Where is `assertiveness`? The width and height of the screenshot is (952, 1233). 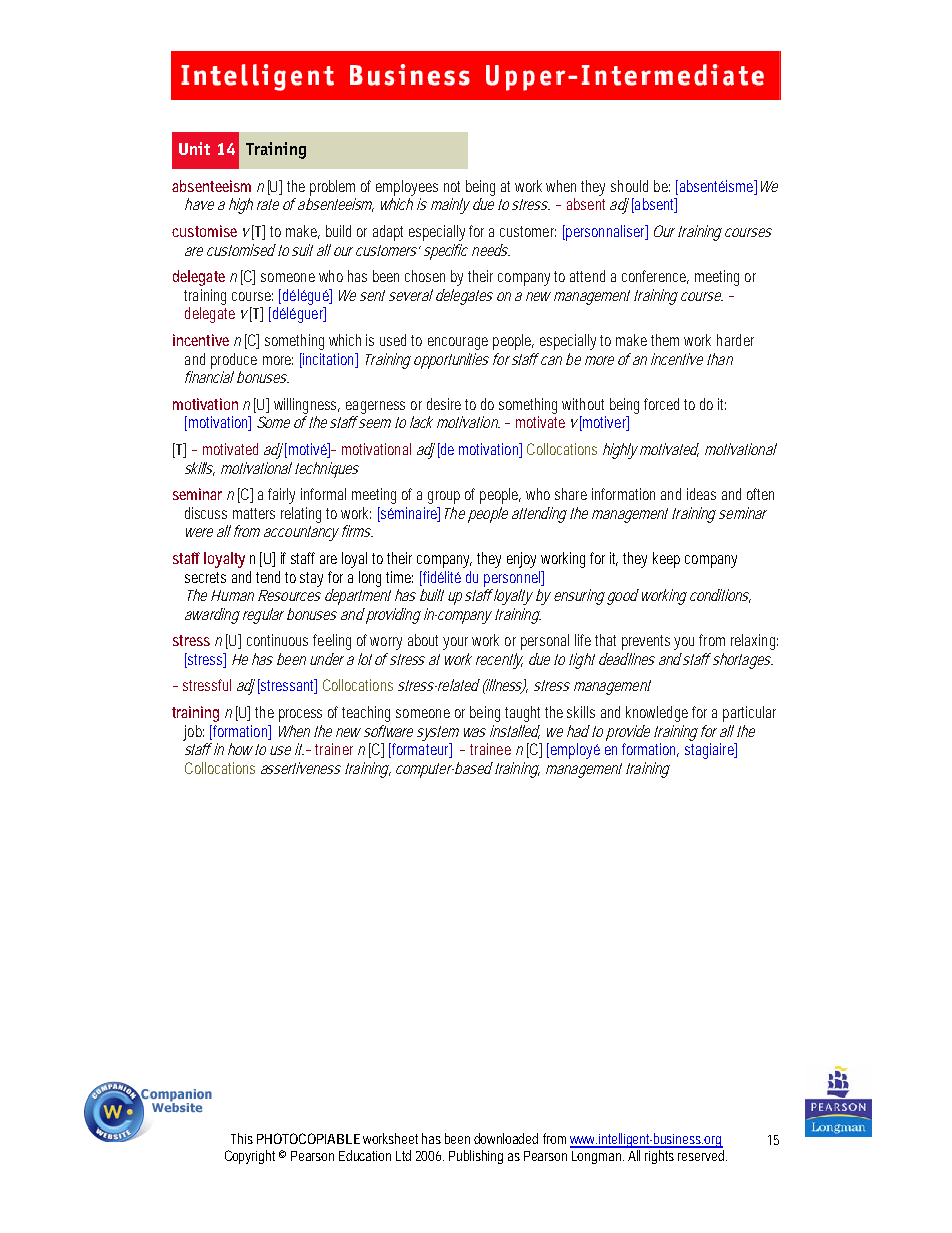 assertiveness is located at coordinates (301, 768).
